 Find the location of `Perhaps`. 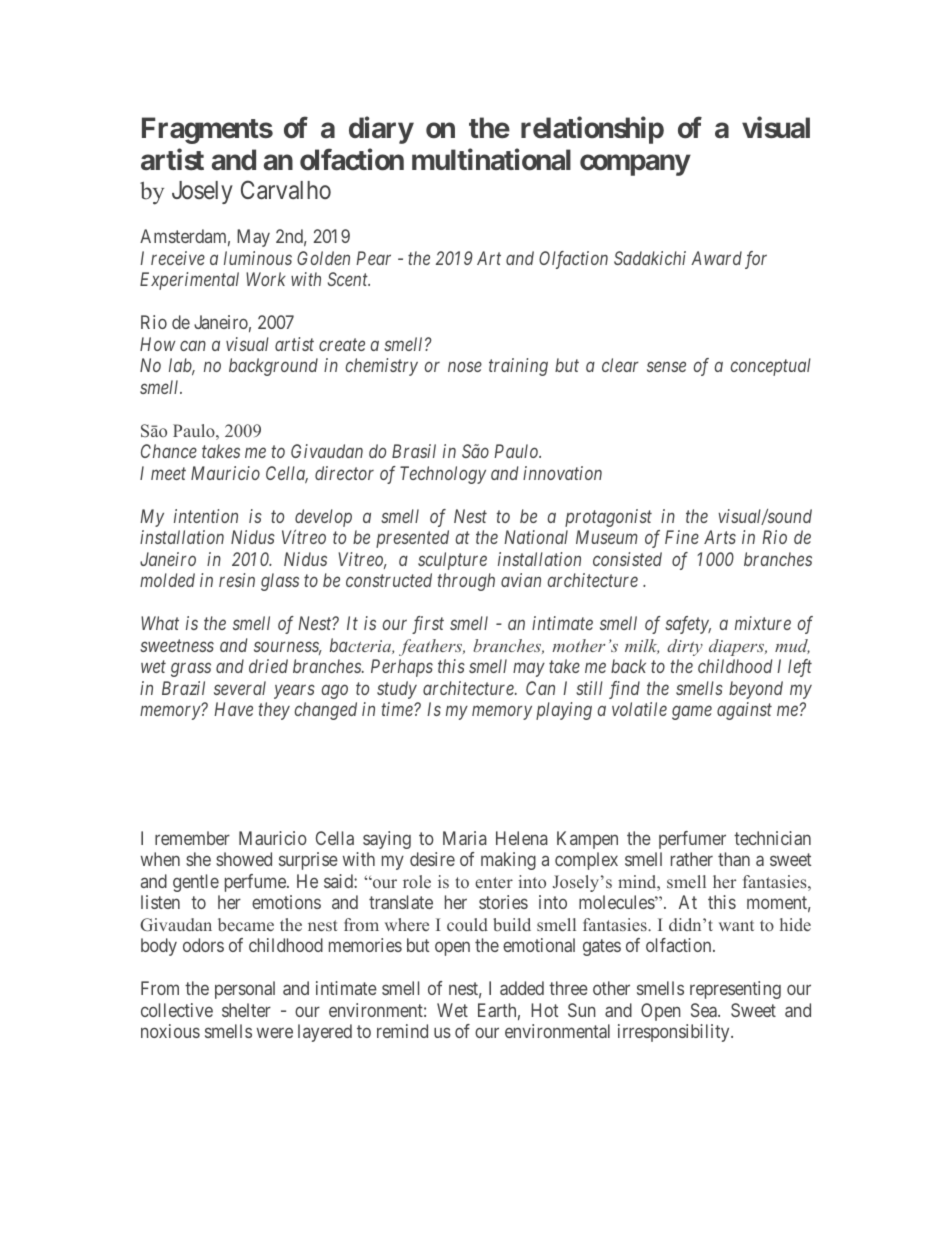

Perhaps is located at coordinates (402, 668).
